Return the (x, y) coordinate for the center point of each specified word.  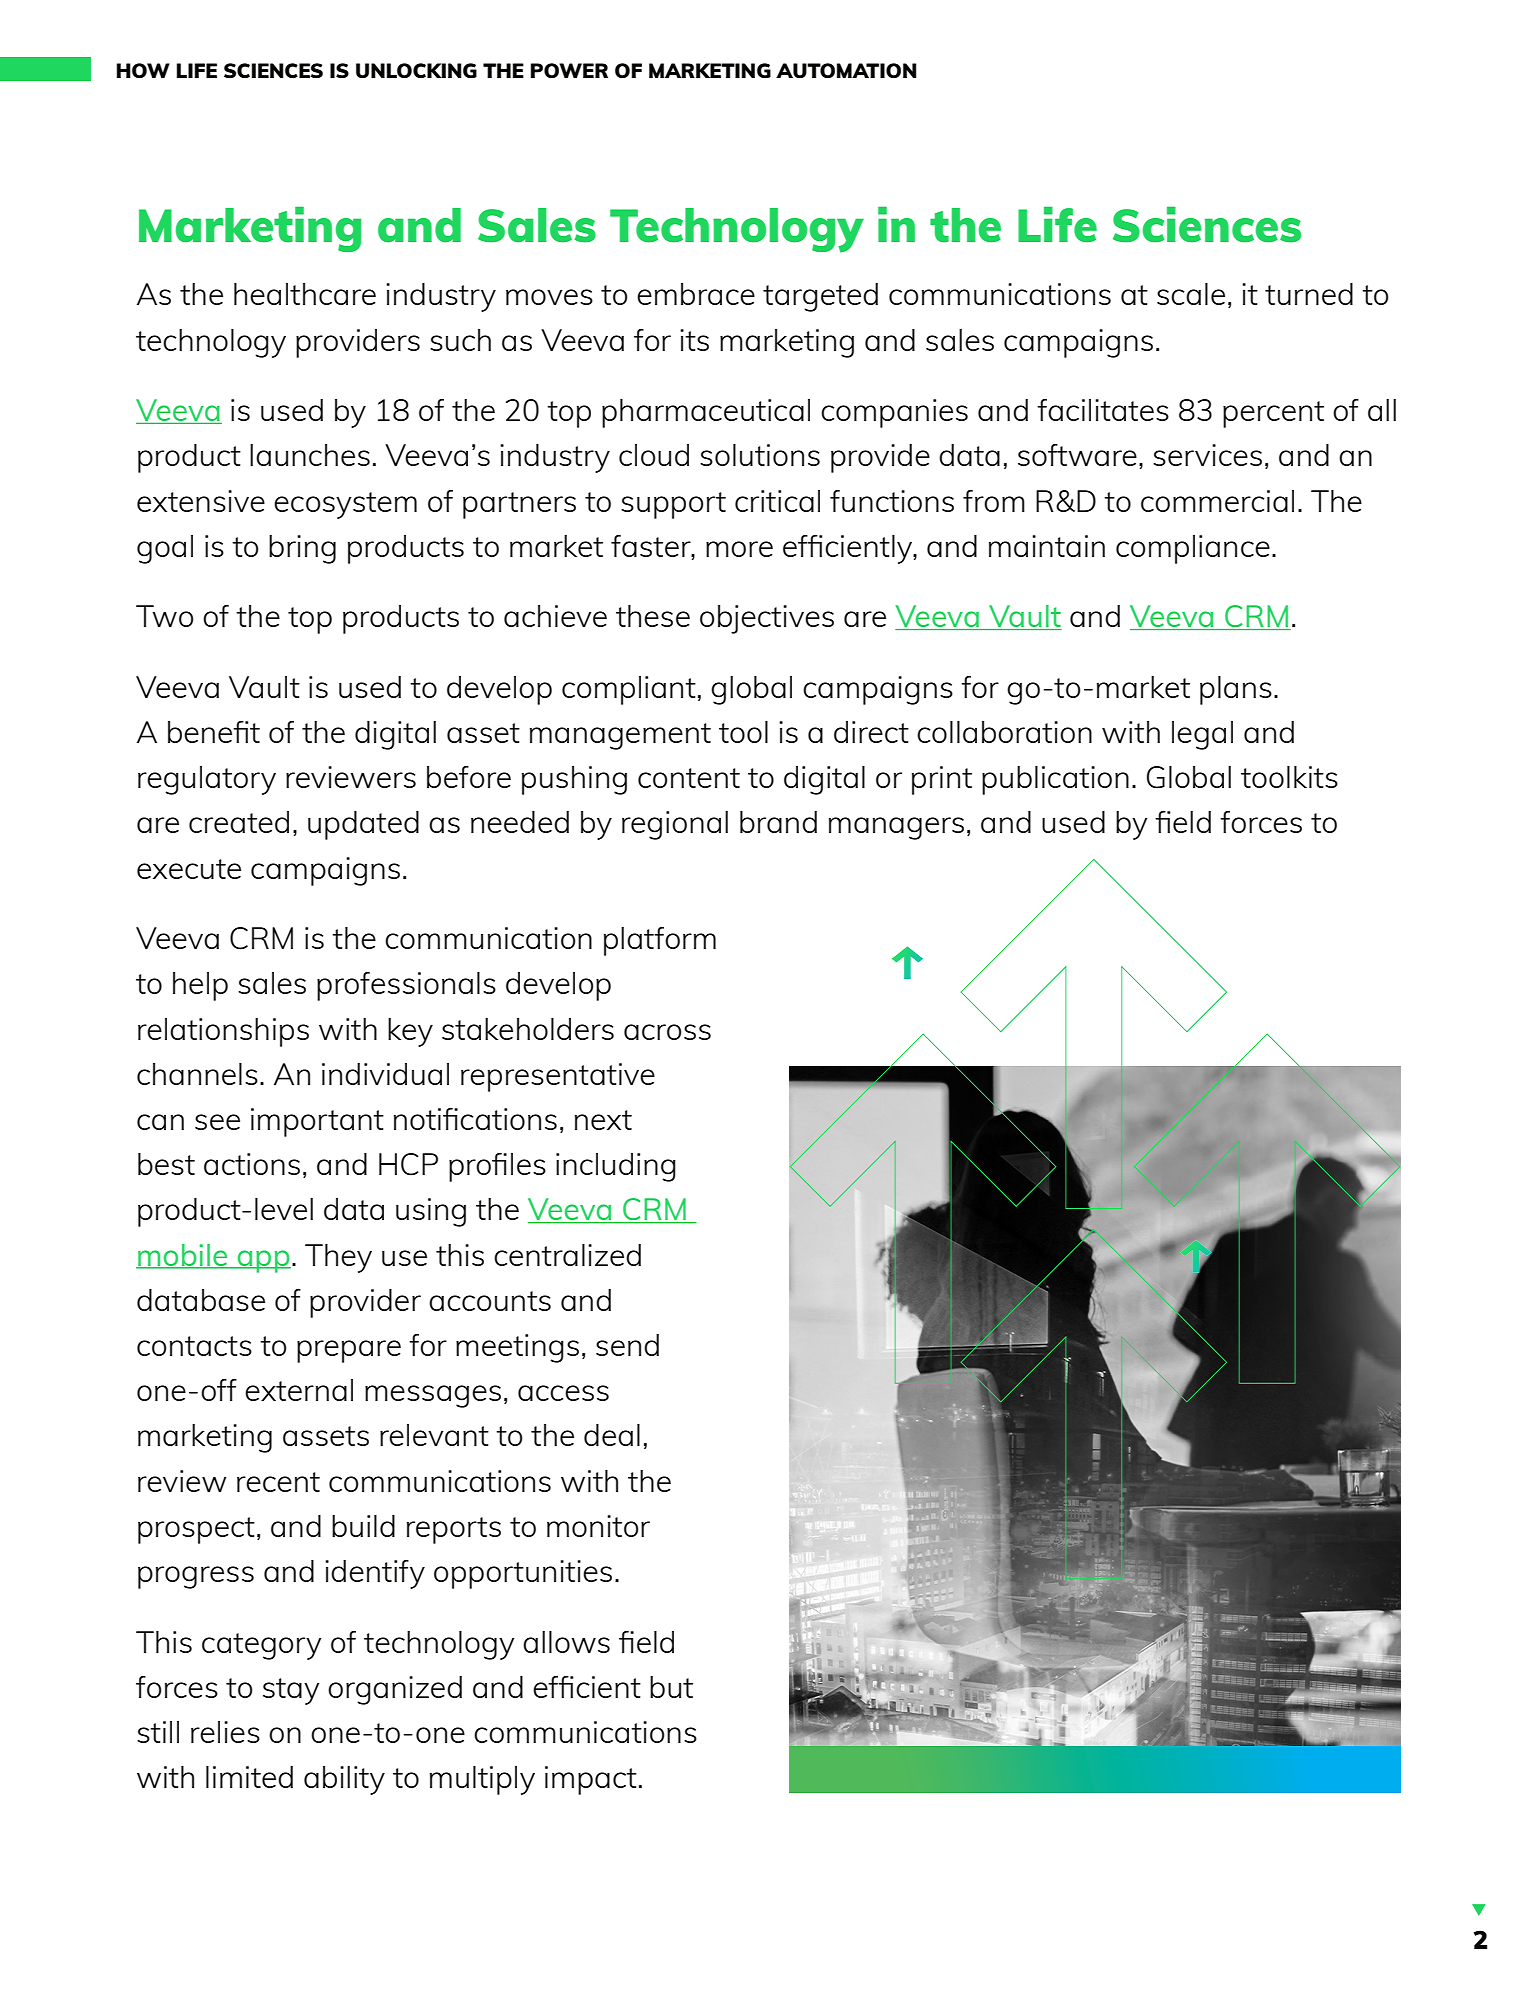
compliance (1193, 549)
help (200, 986)
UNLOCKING (416, 70)
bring (302, 549)
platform (660, 941)
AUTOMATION (846, 70)
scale (1191, 294)
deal (612, 1435)
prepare (349, 1351)
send (627, 1345)
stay (291, 1691)
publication (1055, 780)
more (739, 549)
